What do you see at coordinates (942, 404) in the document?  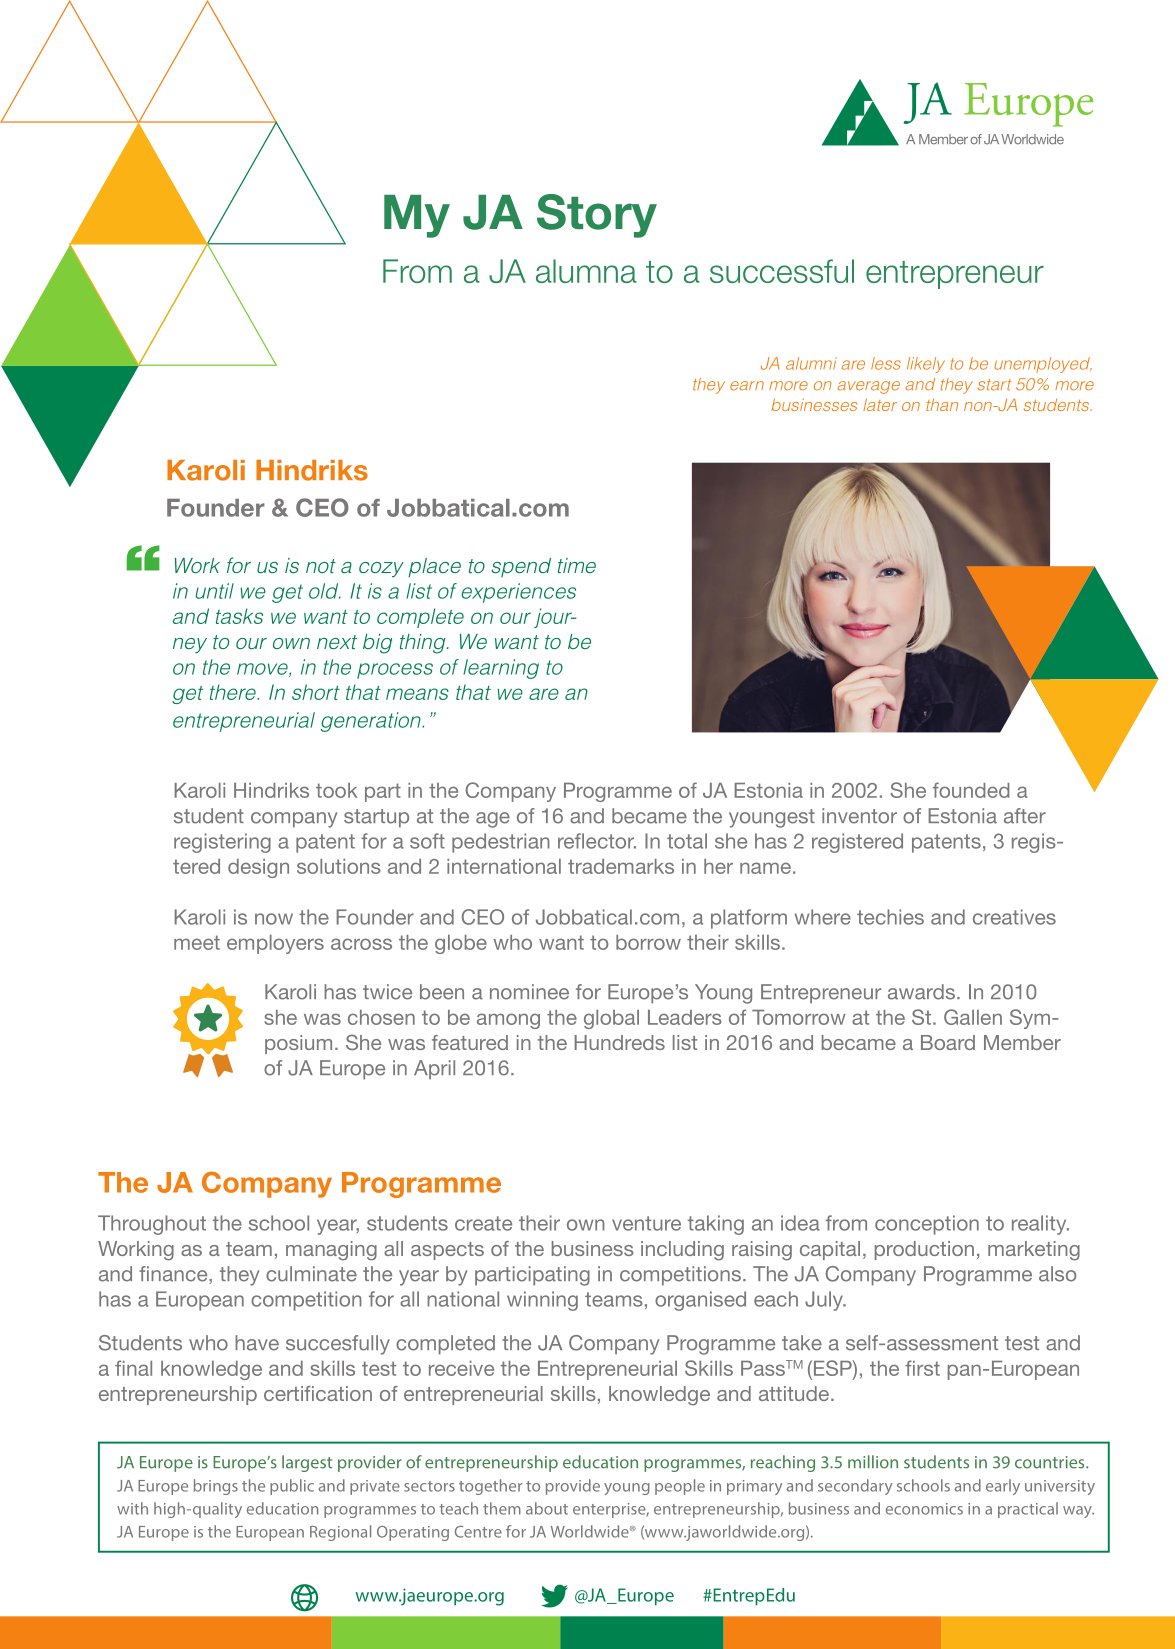 I see `than` at bounding box center [942, 404].
